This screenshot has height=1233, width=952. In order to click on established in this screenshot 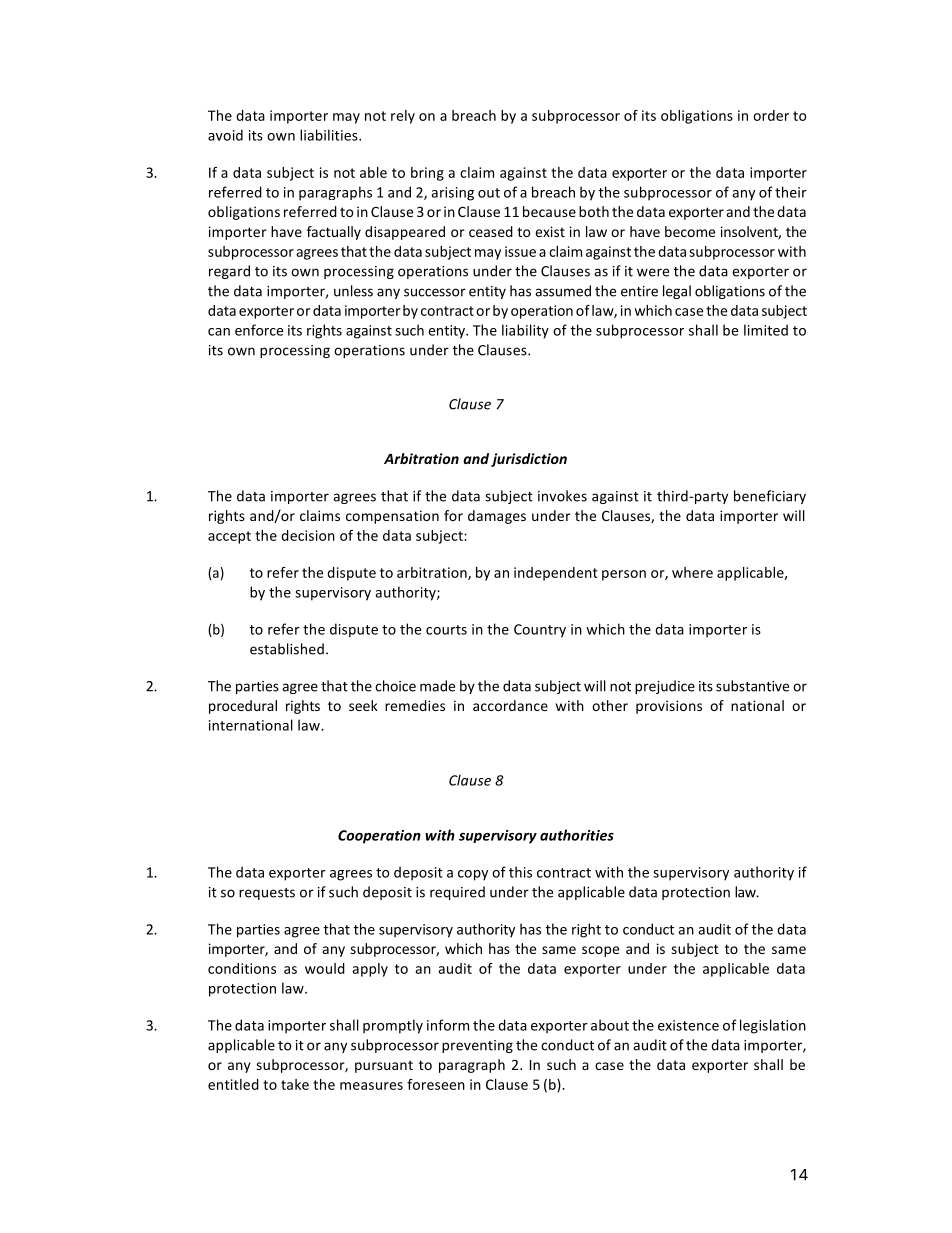, I will do `click(287, 649)`.
